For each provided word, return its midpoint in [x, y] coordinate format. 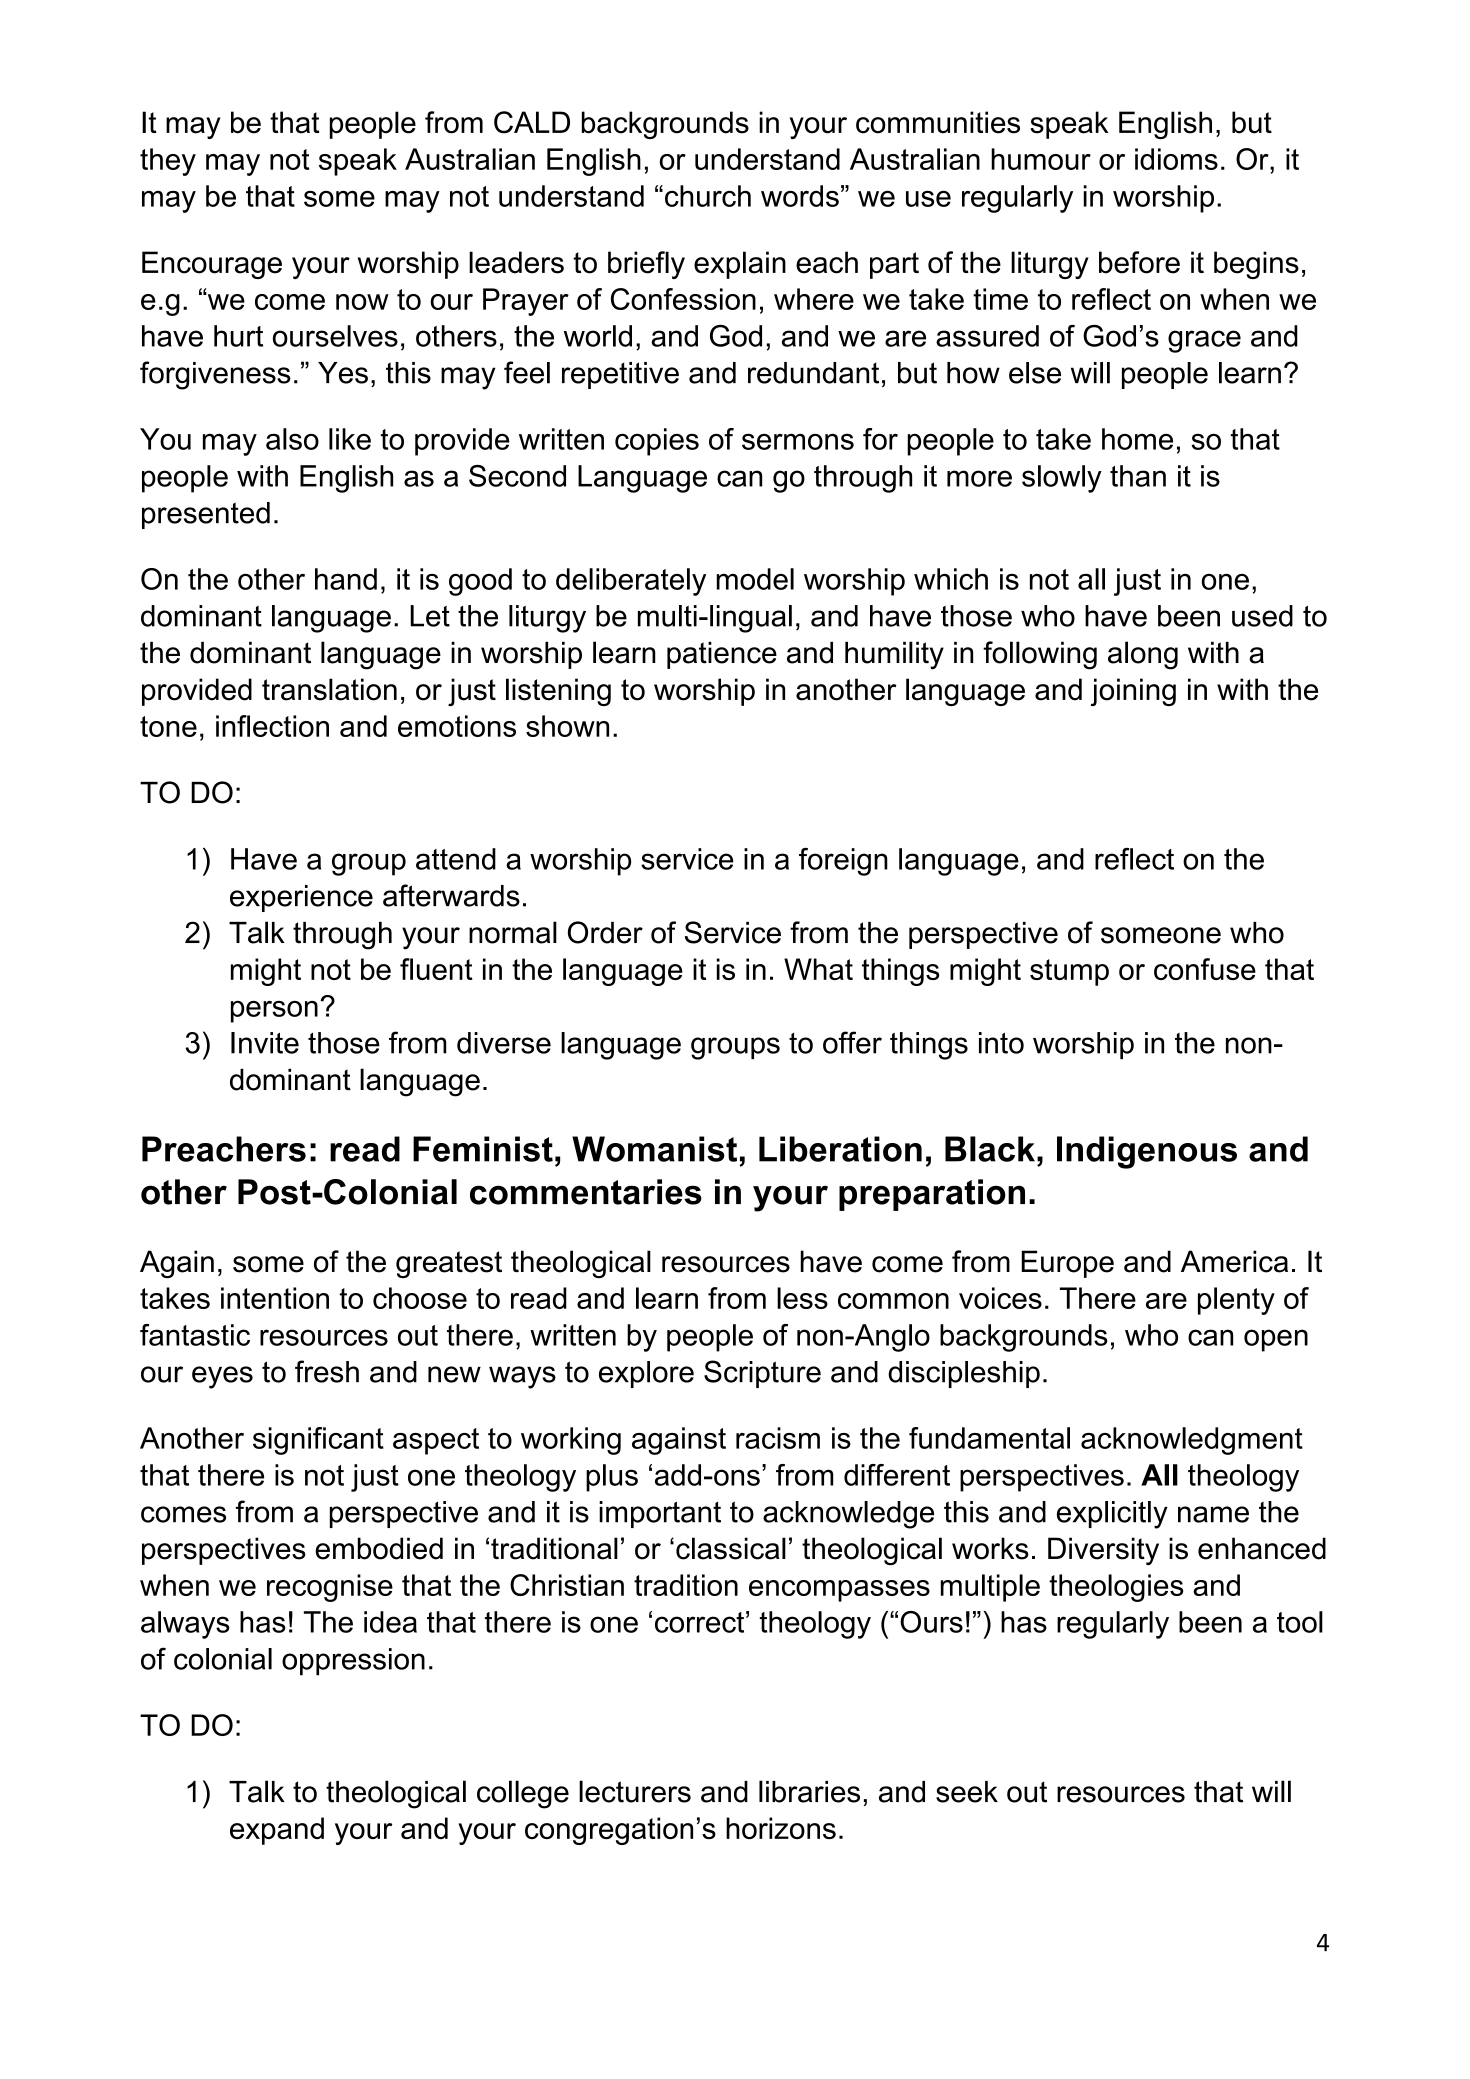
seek [967, 1792]
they [168, 162]
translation [329, 689]
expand [277, 1831]
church [708, 196]
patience [722, 655]
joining [1133, 692]
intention [275, 1298]
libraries [809, 1791]
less [802, 1298]
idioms [1176, 159]
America [1234, 1261]
